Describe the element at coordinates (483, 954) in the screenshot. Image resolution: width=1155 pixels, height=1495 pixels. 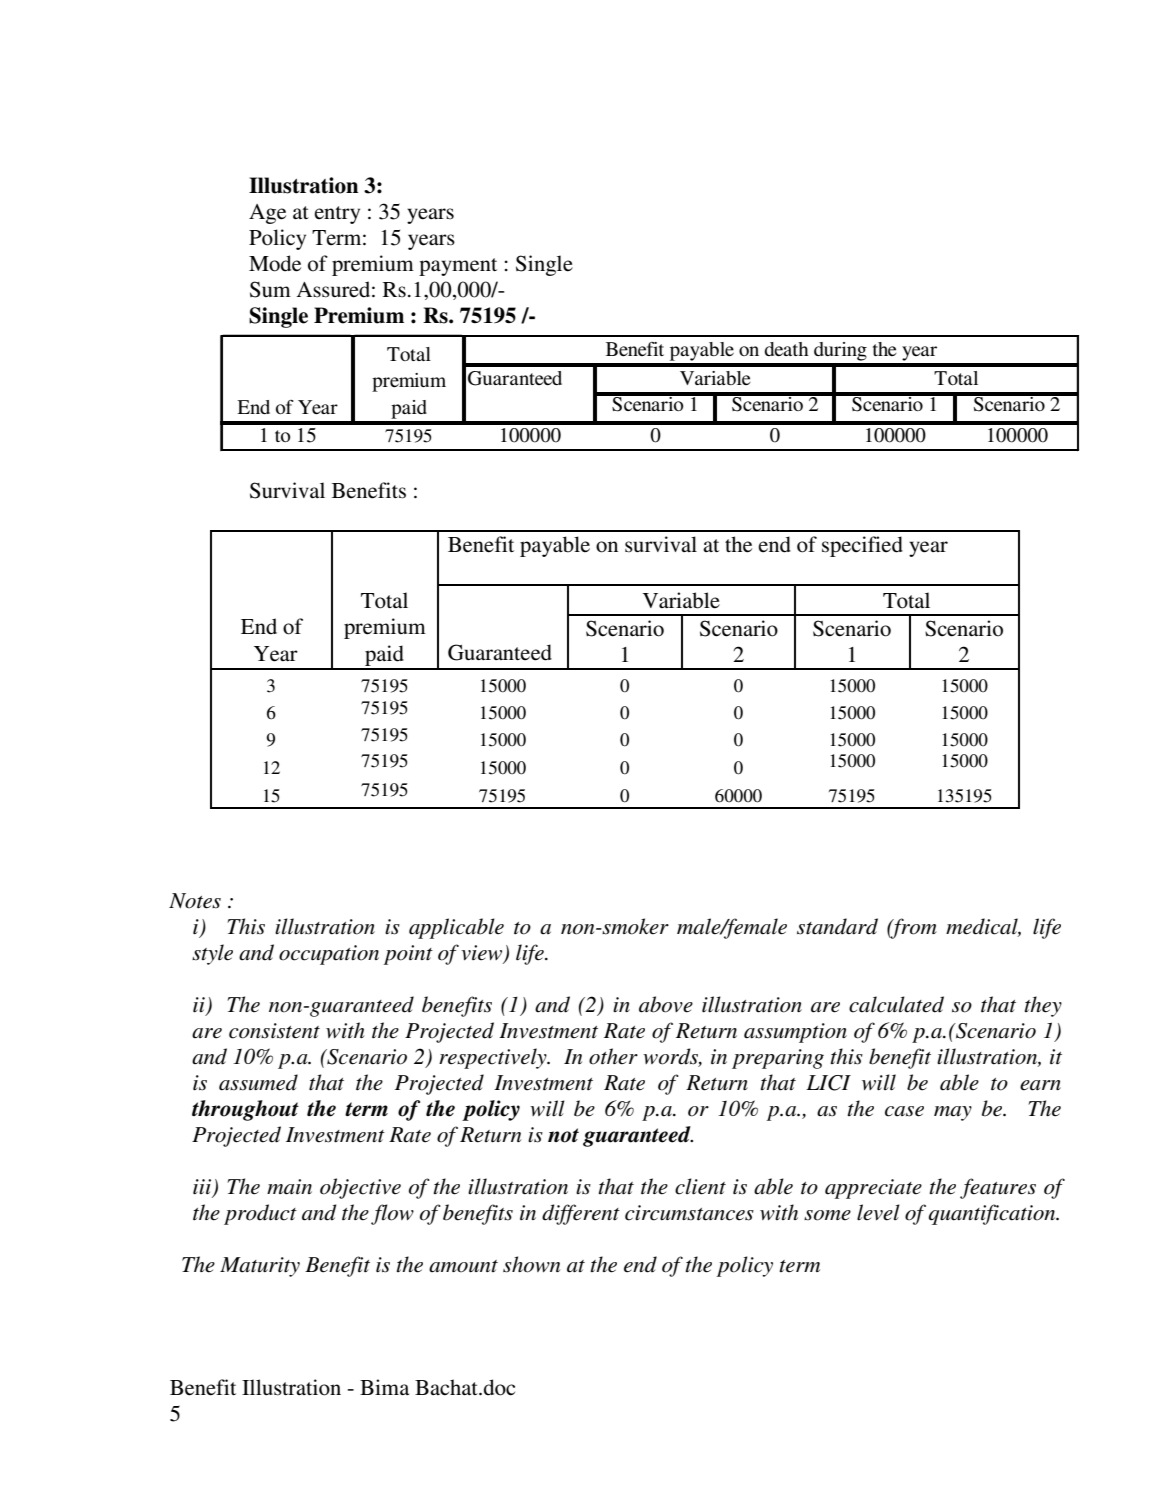
I see `view` at that location.
